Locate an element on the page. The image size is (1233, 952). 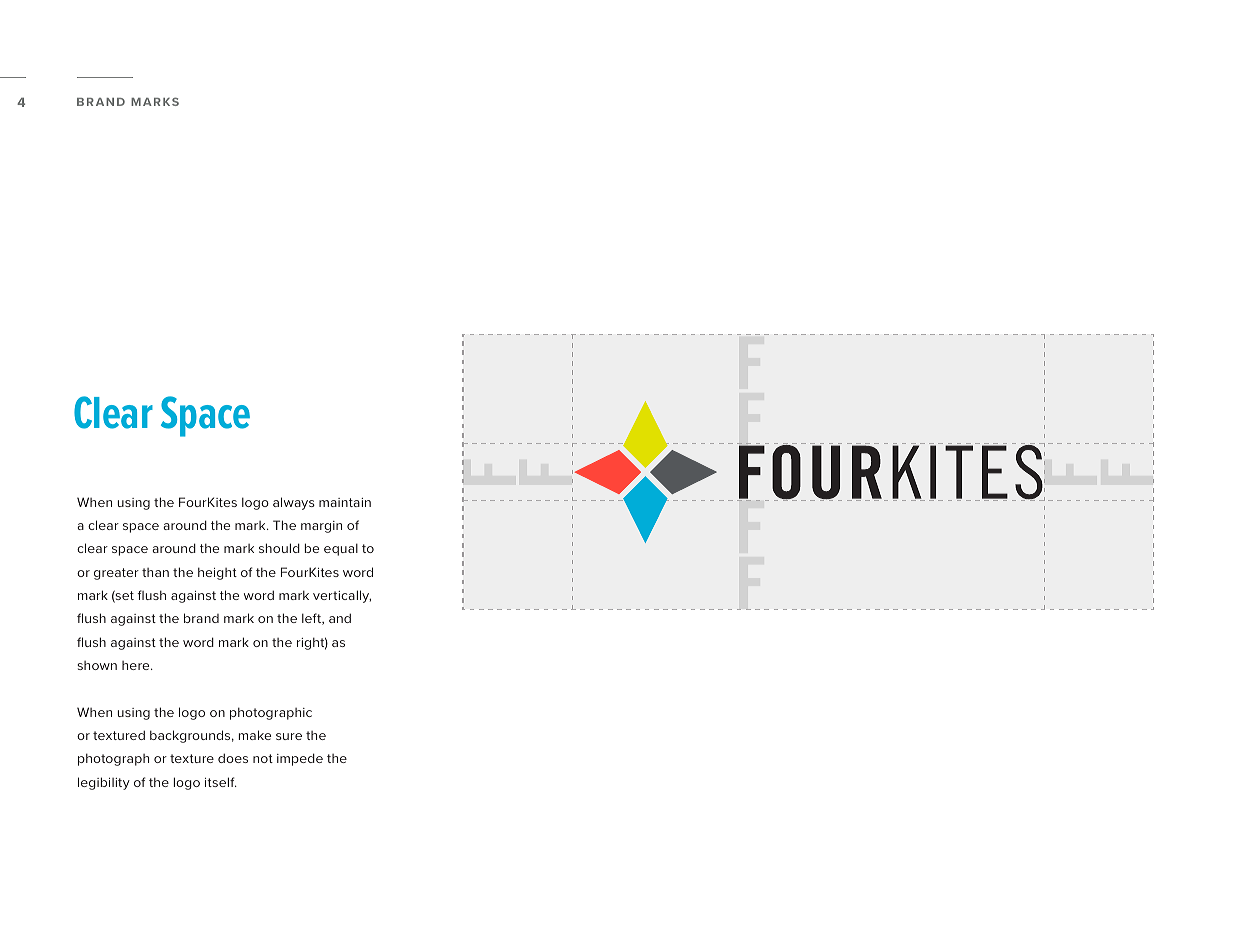
impede is located at coordinates (300, 759).
